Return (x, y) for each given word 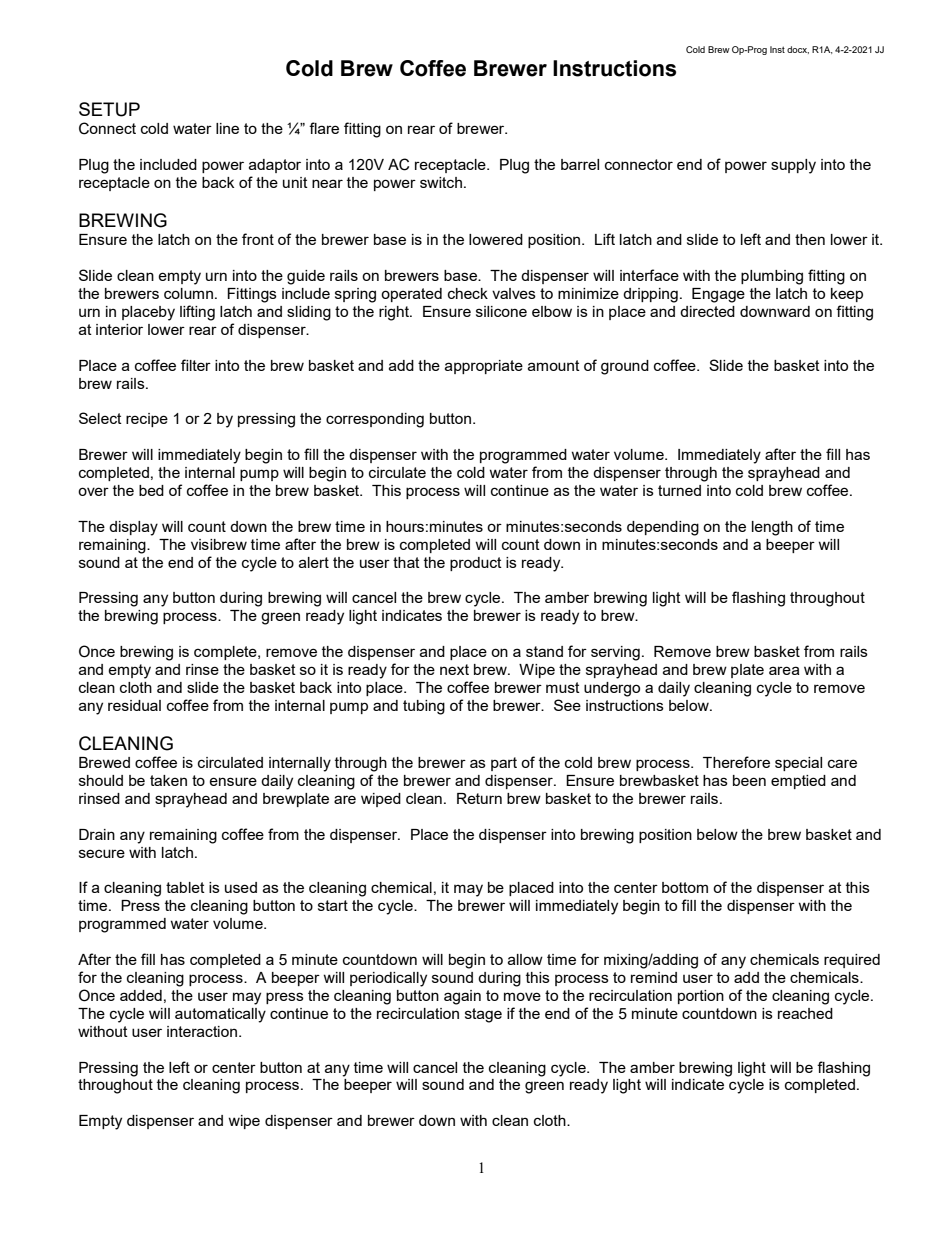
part (504, 764)
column (188, 293)
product (476, 564)
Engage (718, 295)
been (749, 780)
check (468, 293)
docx (798, 50)
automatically (220, 1015)
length (772, 528)
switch (441, 182)
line (227, 128)
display (133, 528)
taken (168, 780)
